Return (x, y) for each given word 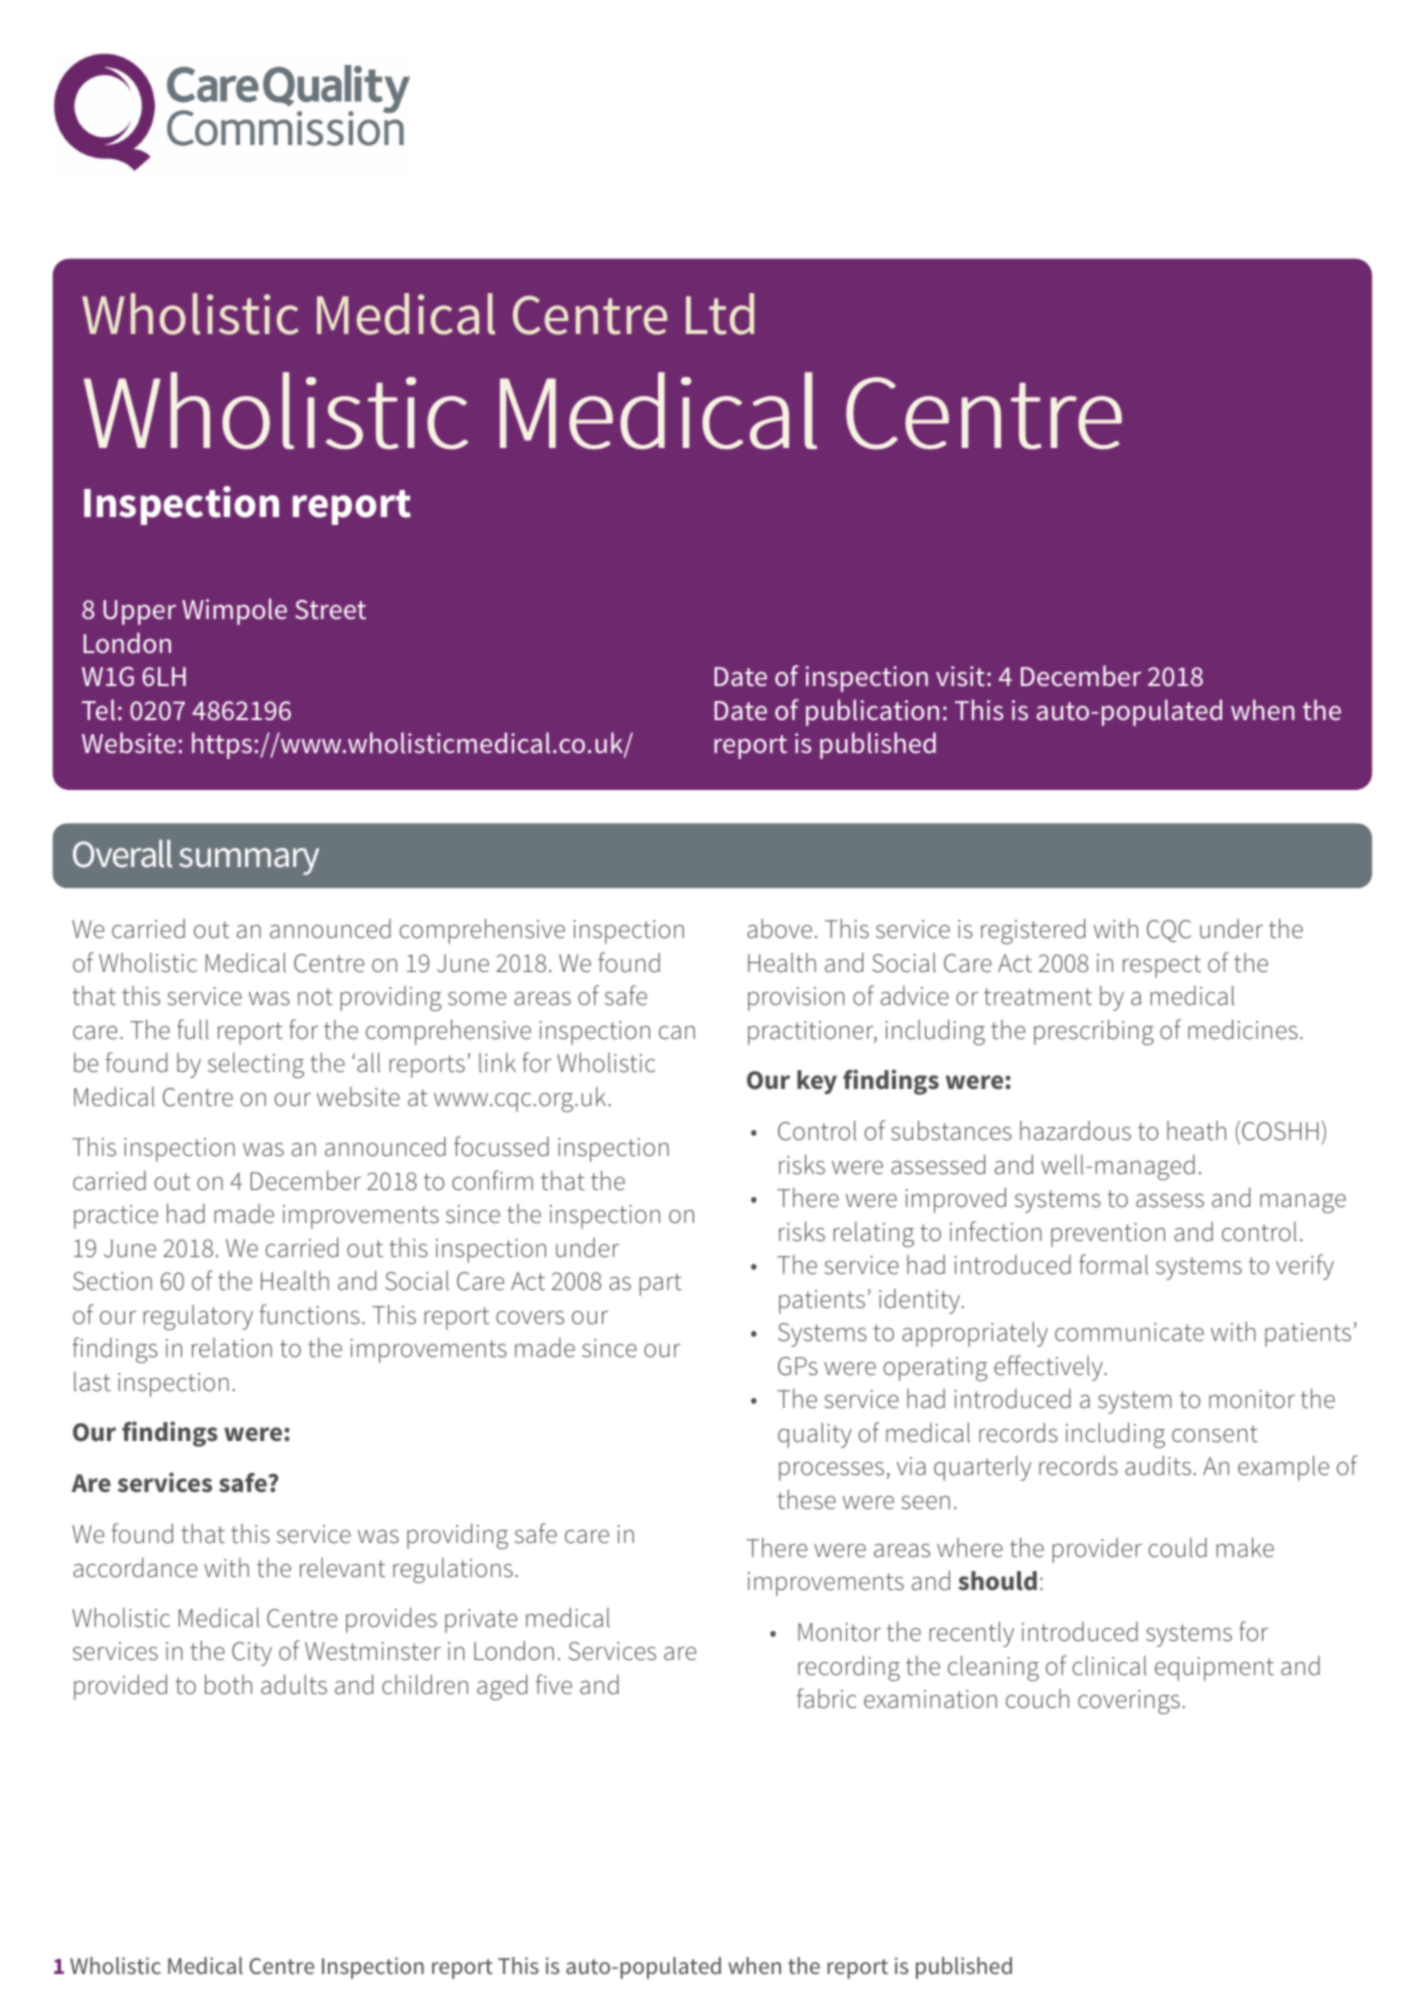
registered (1033, 931)
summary (249, 861)
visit (960, 676)
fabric (827, 1698)
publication (872, 712)
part (661, 1284)
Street (330, 610)
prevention (1108, 1235)
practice (116, 1217)
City (252, 1654)
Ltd (720, 314)
